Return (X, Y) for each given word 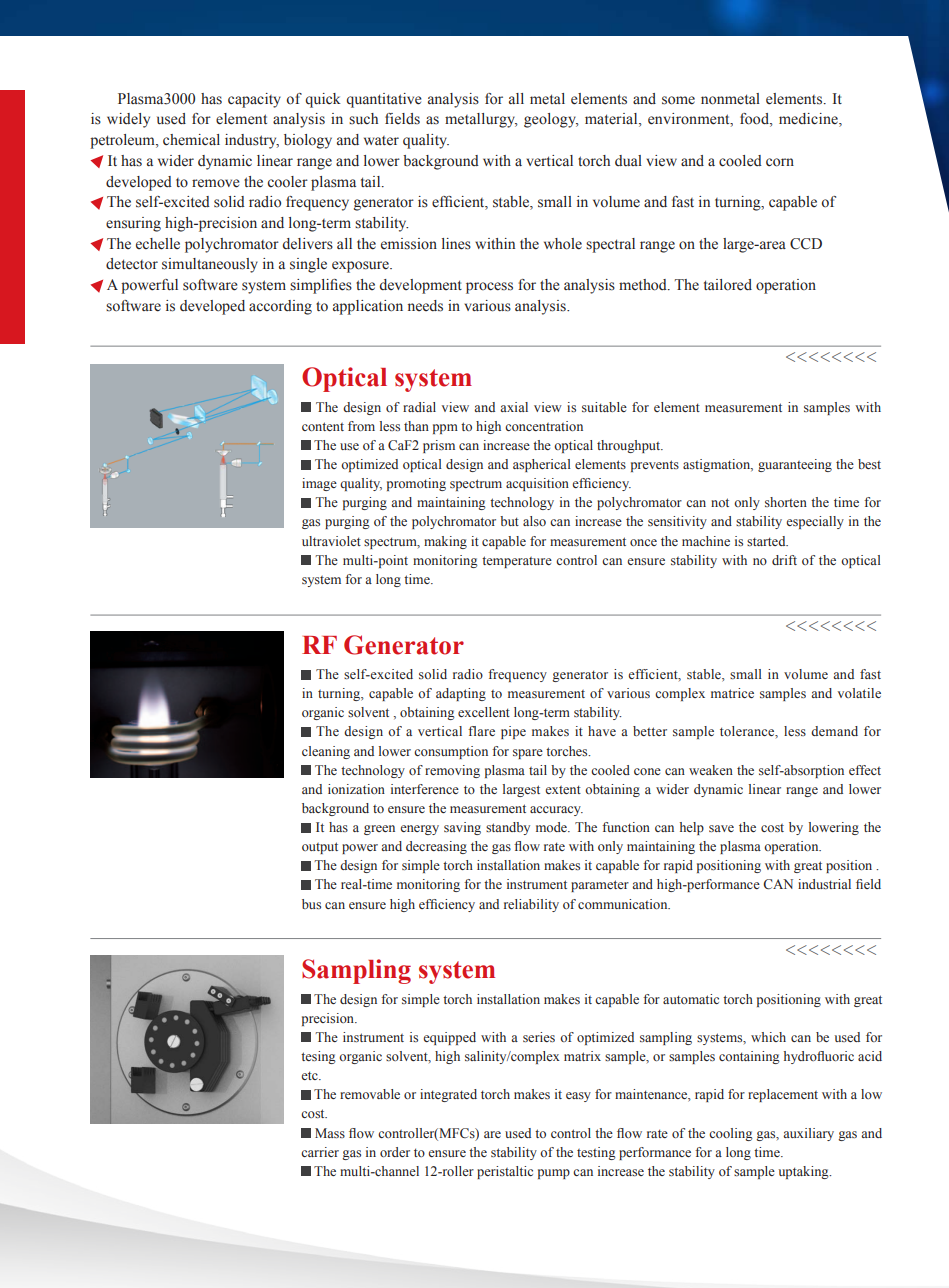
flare (481, 731)
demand (834, 731)
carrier (320, 1152)
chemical (191, 140)
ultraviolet (331, 541)
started (767, 541)
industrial (824, 884)
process (489, 288)
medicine (809, 120)
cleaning (326, 752)
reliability (531, 905)
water (381, 140)
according (280, 307)
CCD (806, 244)
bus (311, 904)
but (509, 521)
